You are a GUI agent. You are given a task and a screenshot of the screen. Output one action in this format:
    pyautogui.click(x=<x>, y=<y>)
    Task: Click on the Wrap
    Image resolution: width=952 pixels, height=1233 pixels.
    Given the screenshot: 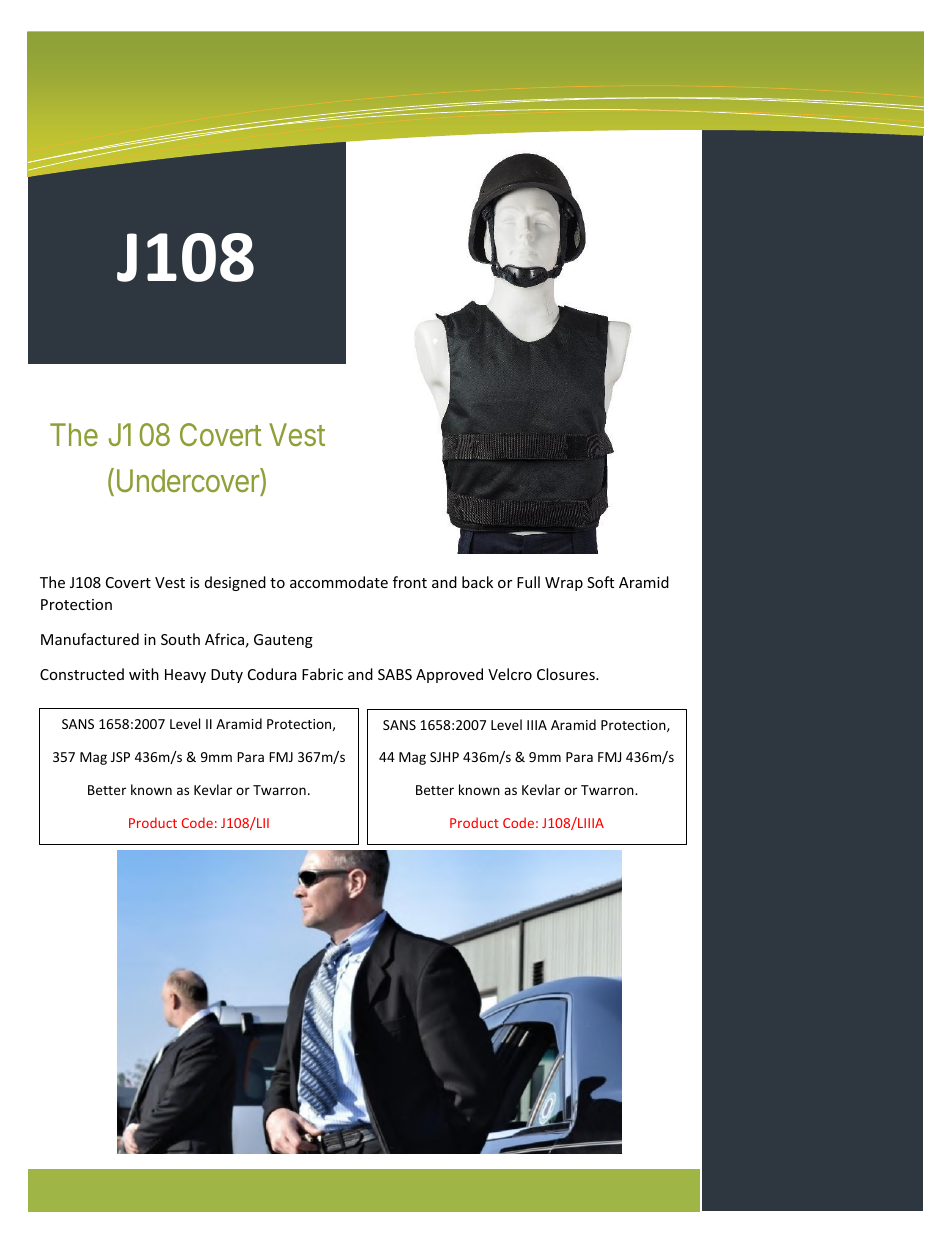 What is the action you would take?
    pyautogui.click(x=564, y=584)
